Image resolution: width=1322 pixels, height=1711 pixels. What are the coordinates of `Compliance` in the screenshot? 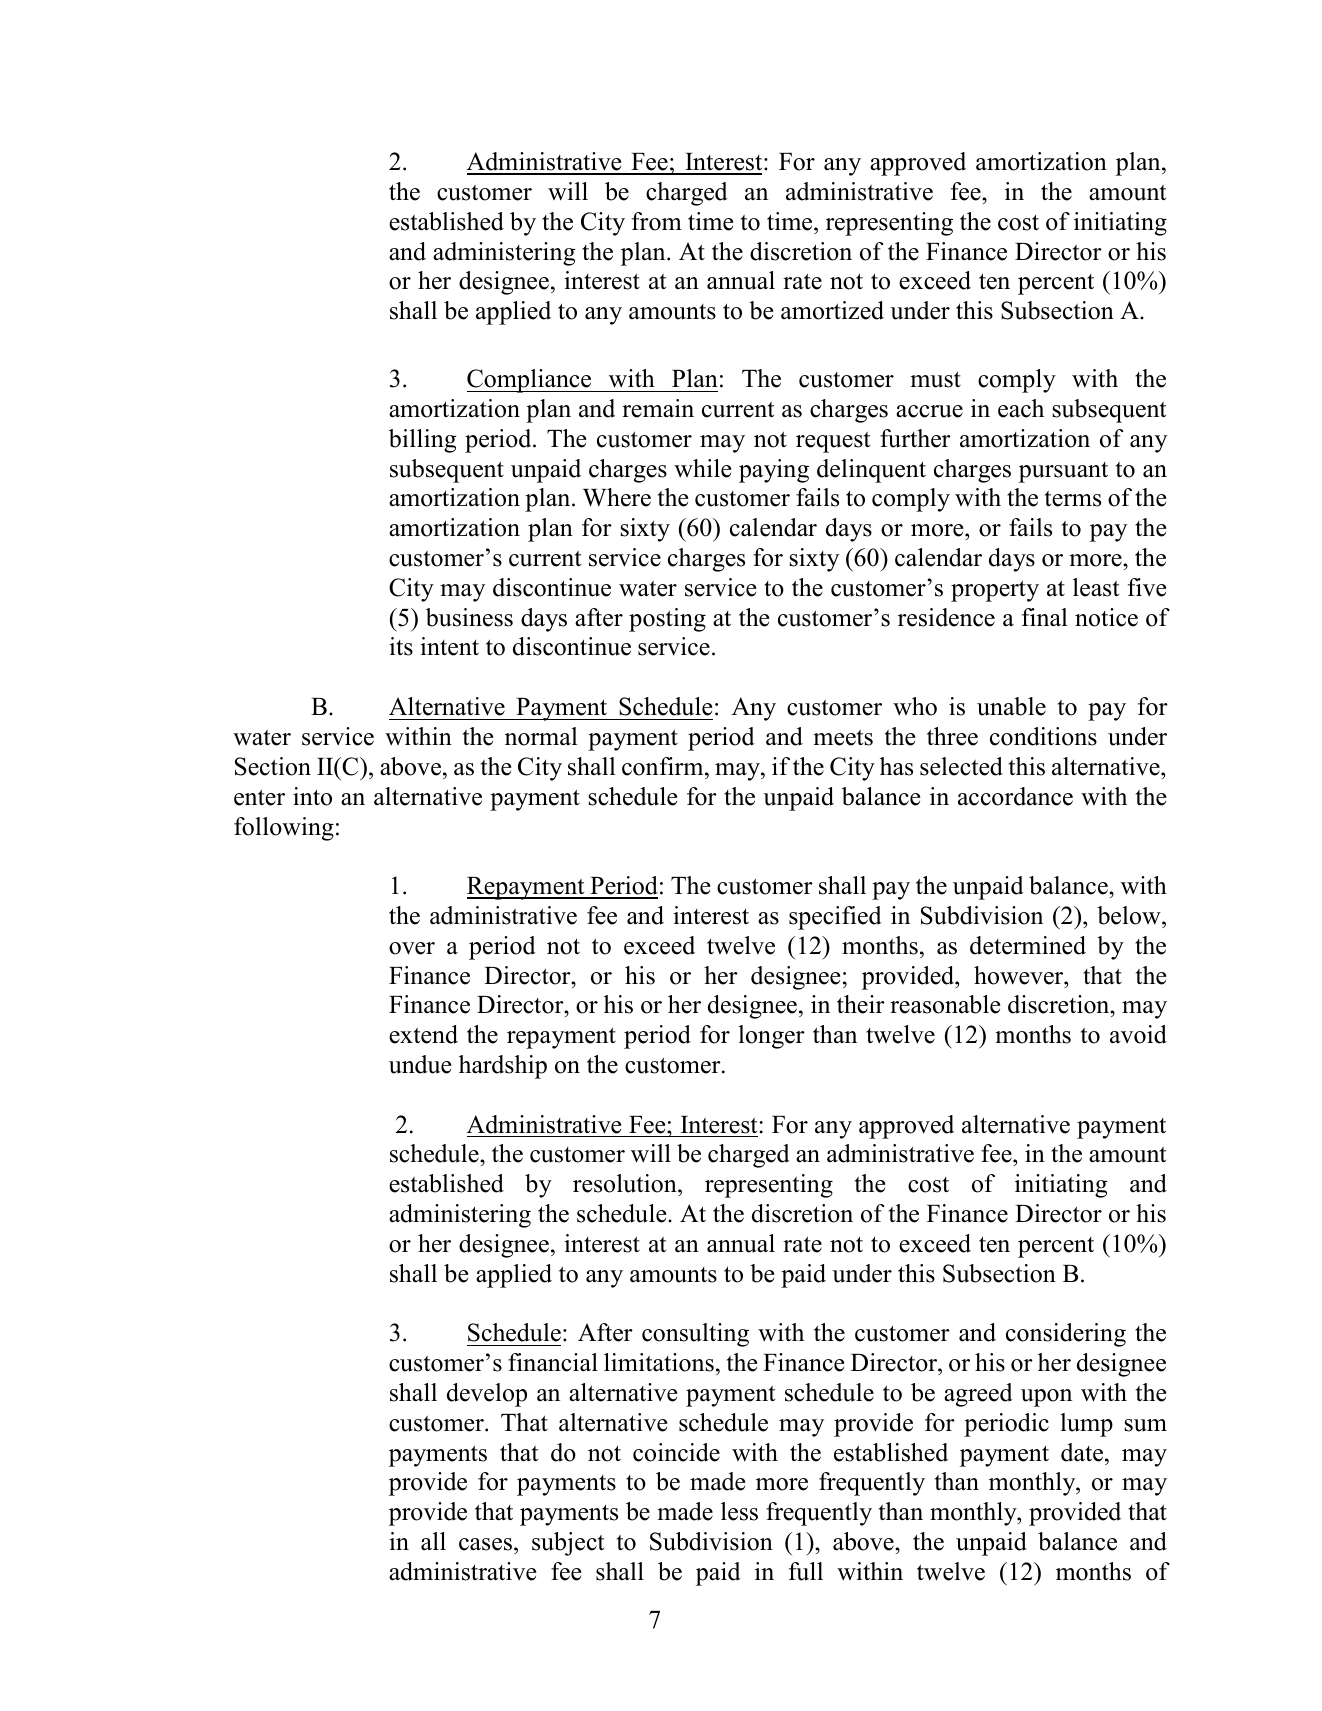 It's located at (530, 381).
